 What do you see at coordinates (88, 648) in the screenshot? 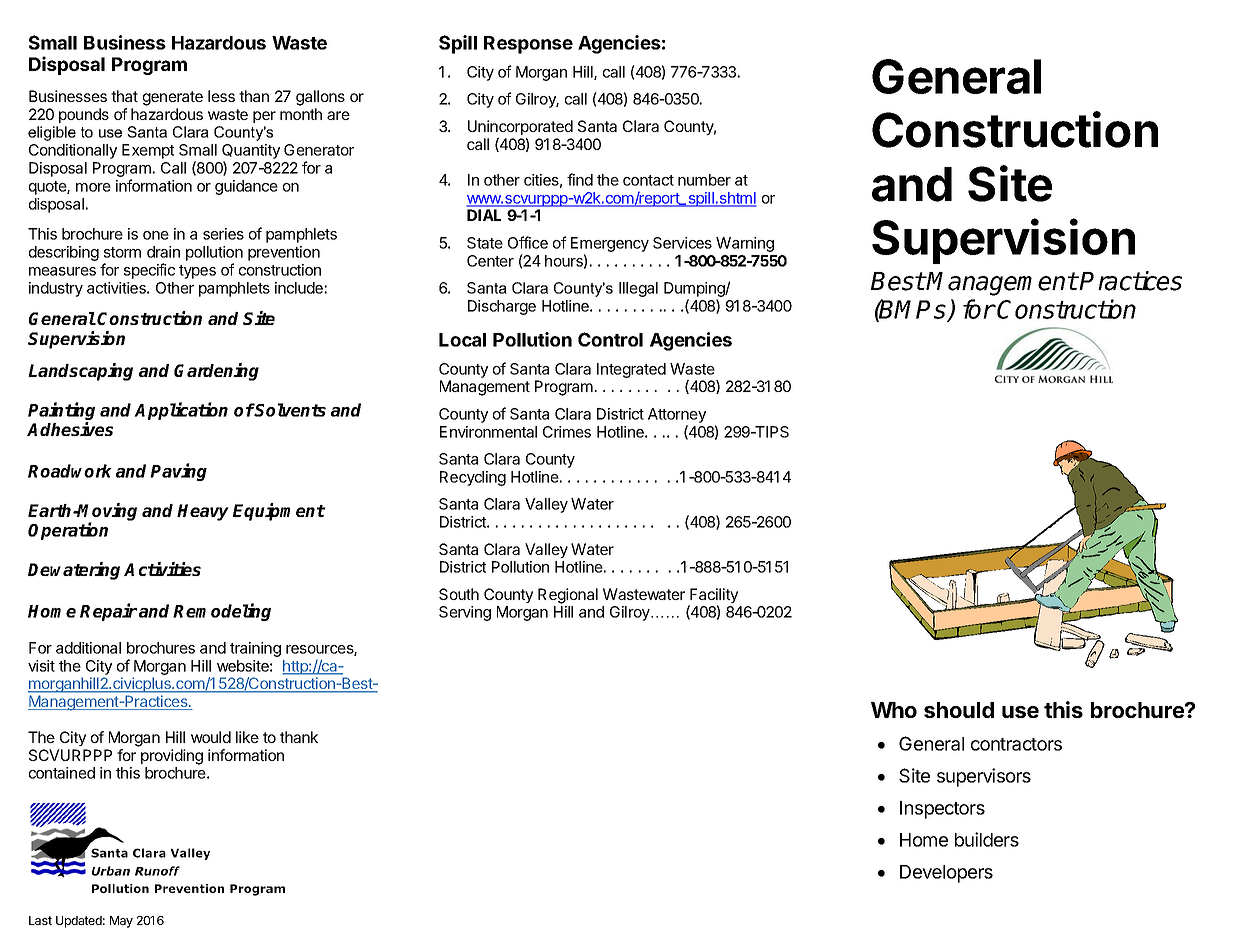
I see `additional` at bounding box center [88, 648].
